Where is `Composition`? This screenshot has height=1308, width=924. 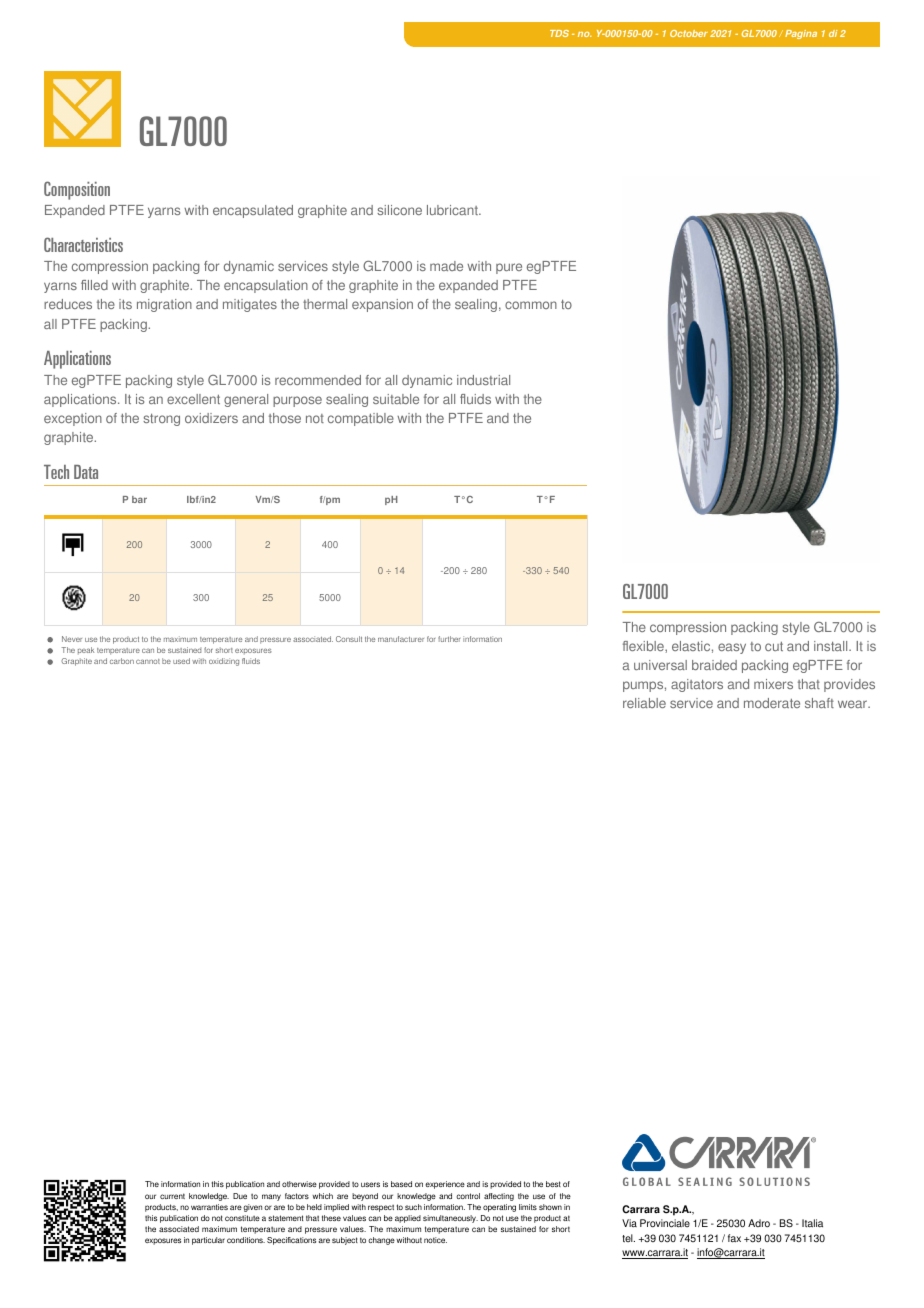
Composition is located at coordinates (77, 190).
